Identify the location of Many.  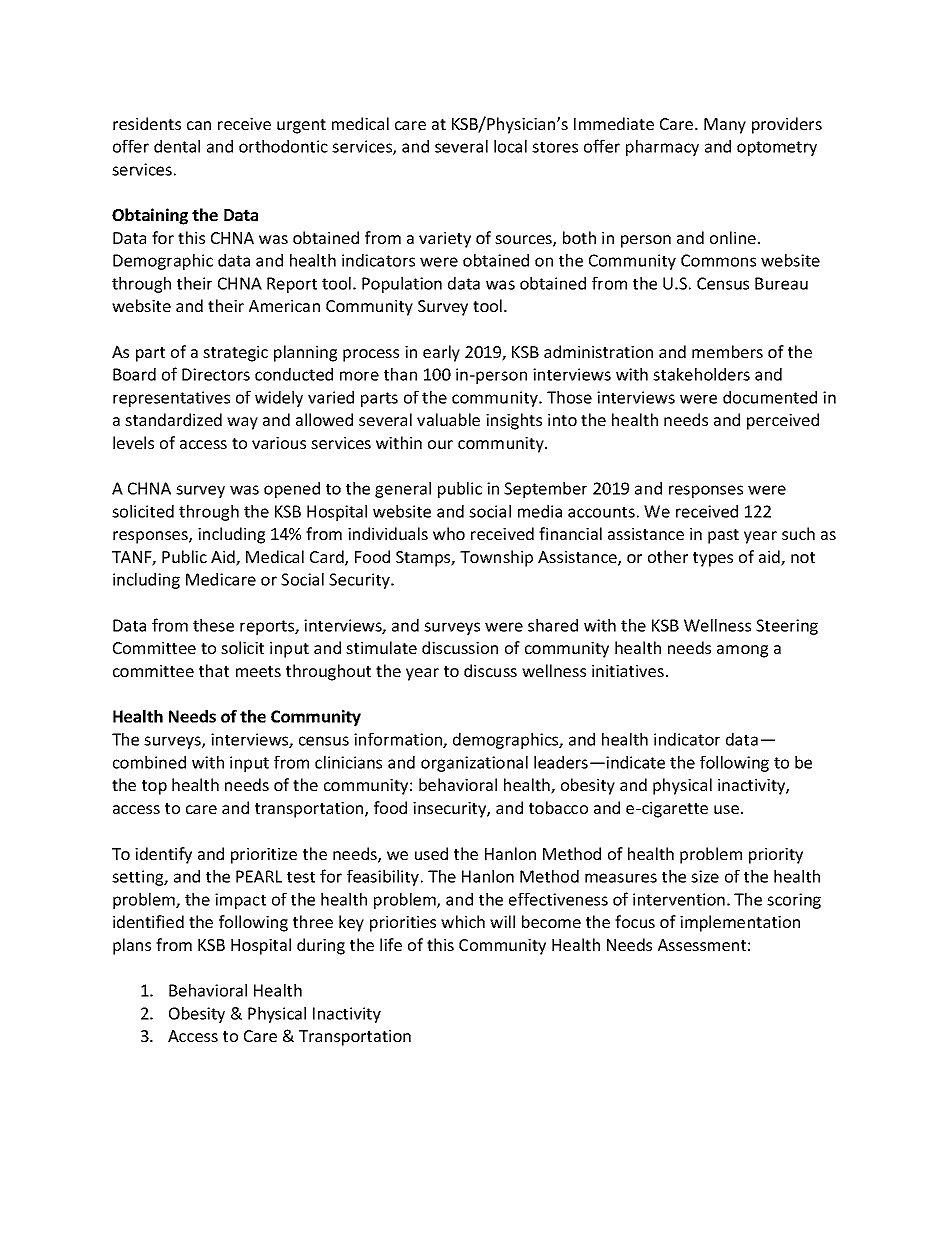
(725, 126).
